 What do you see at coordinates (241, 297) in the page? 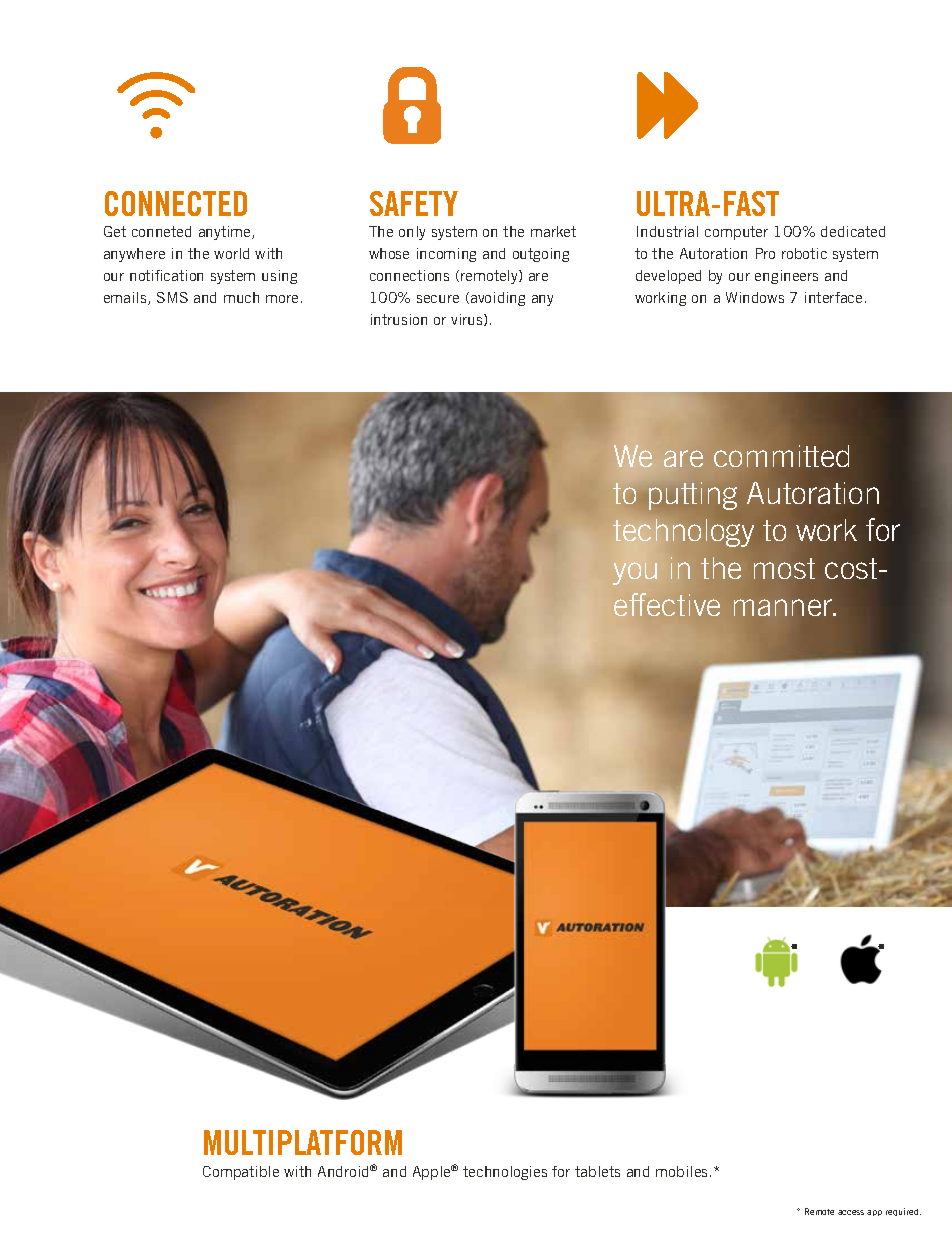
I see `much` at bounding box center [241, 297].
